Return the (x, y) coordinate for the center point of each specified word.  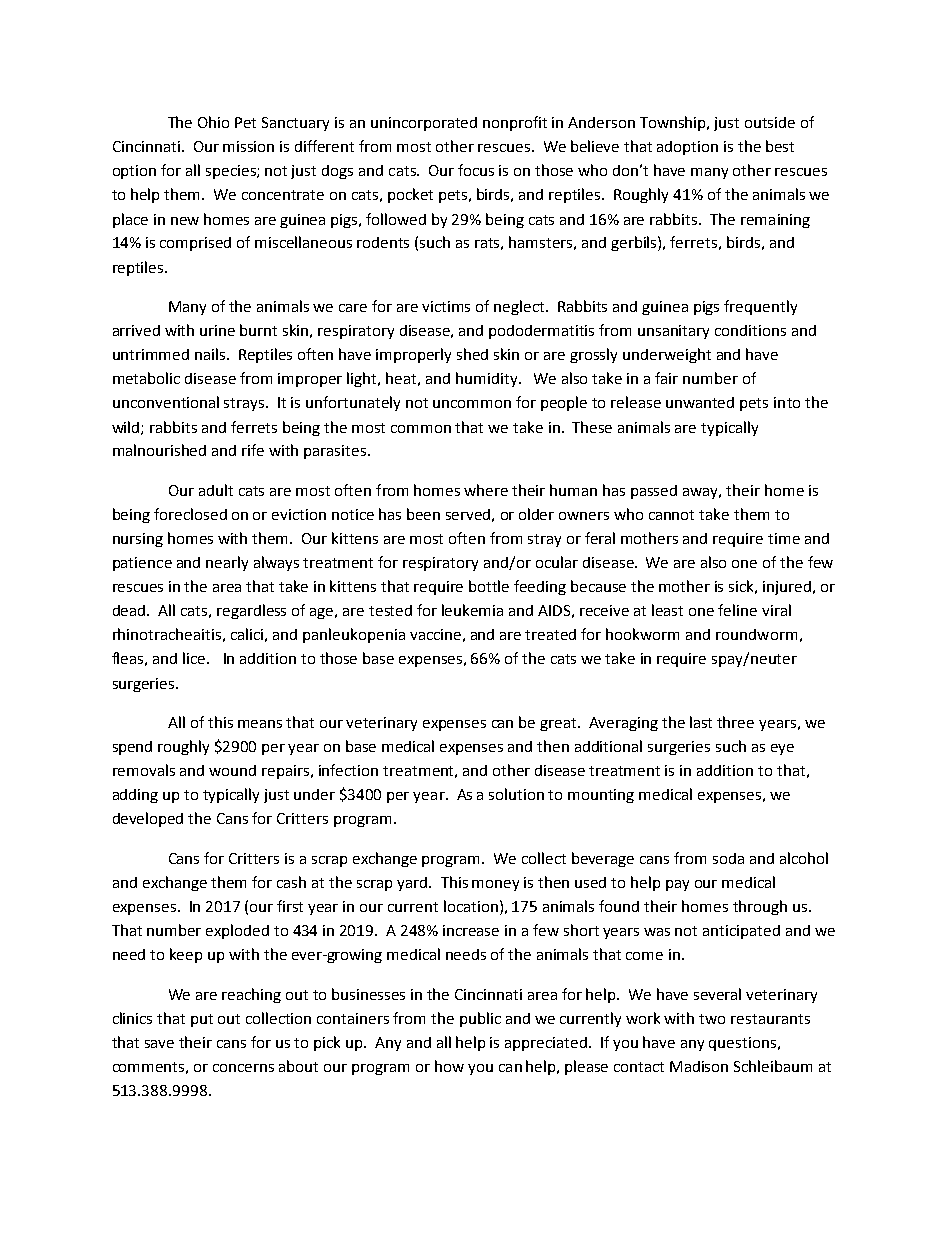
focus (476, 170)
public (480, 1019)
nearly (227, 563)
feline (737, 610)
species (232, 172)
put (202, 1020)
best (780, 146)
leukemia (472, 610)
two (712, 1019)
